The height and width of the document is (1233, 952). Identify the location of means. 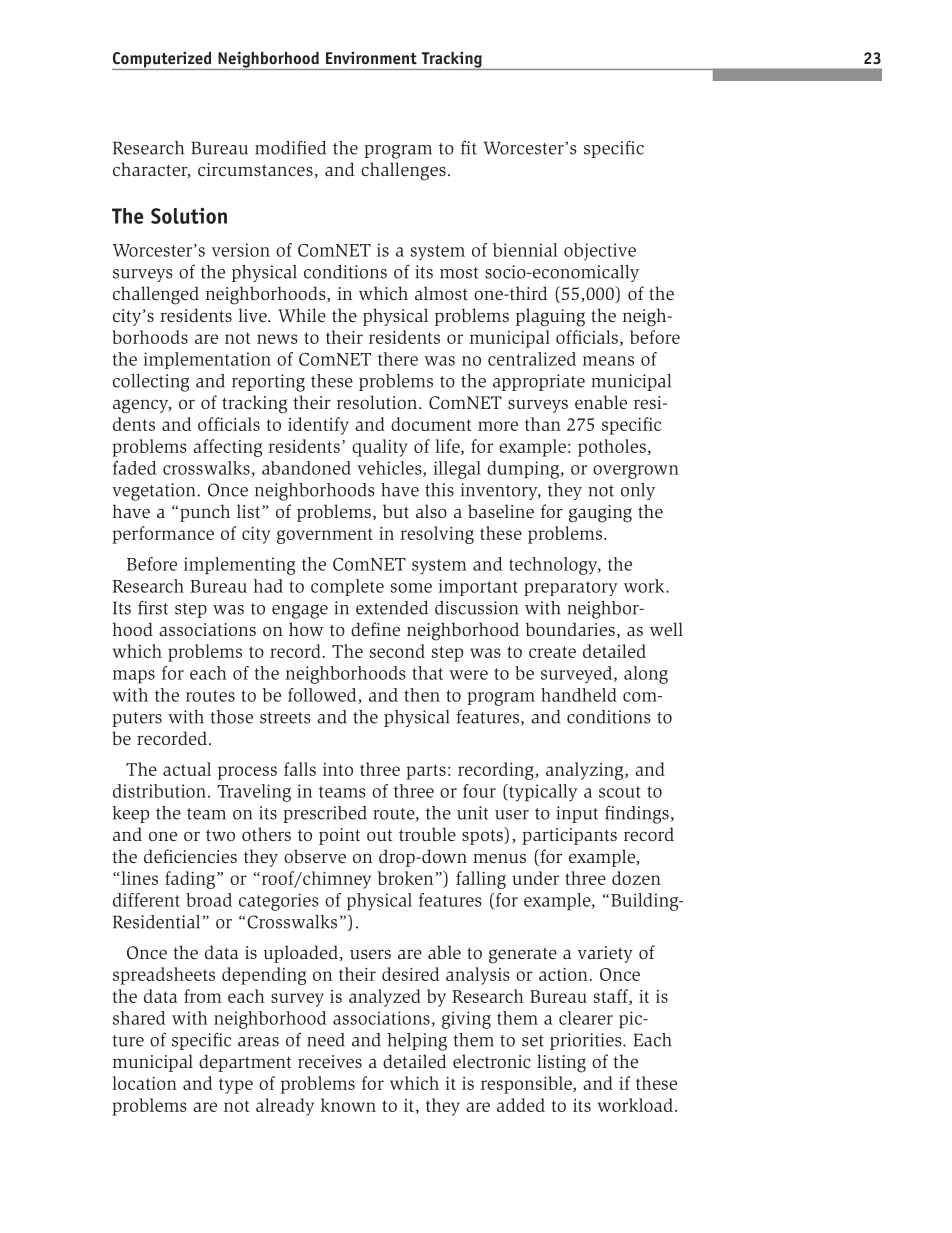
(608, 361).
